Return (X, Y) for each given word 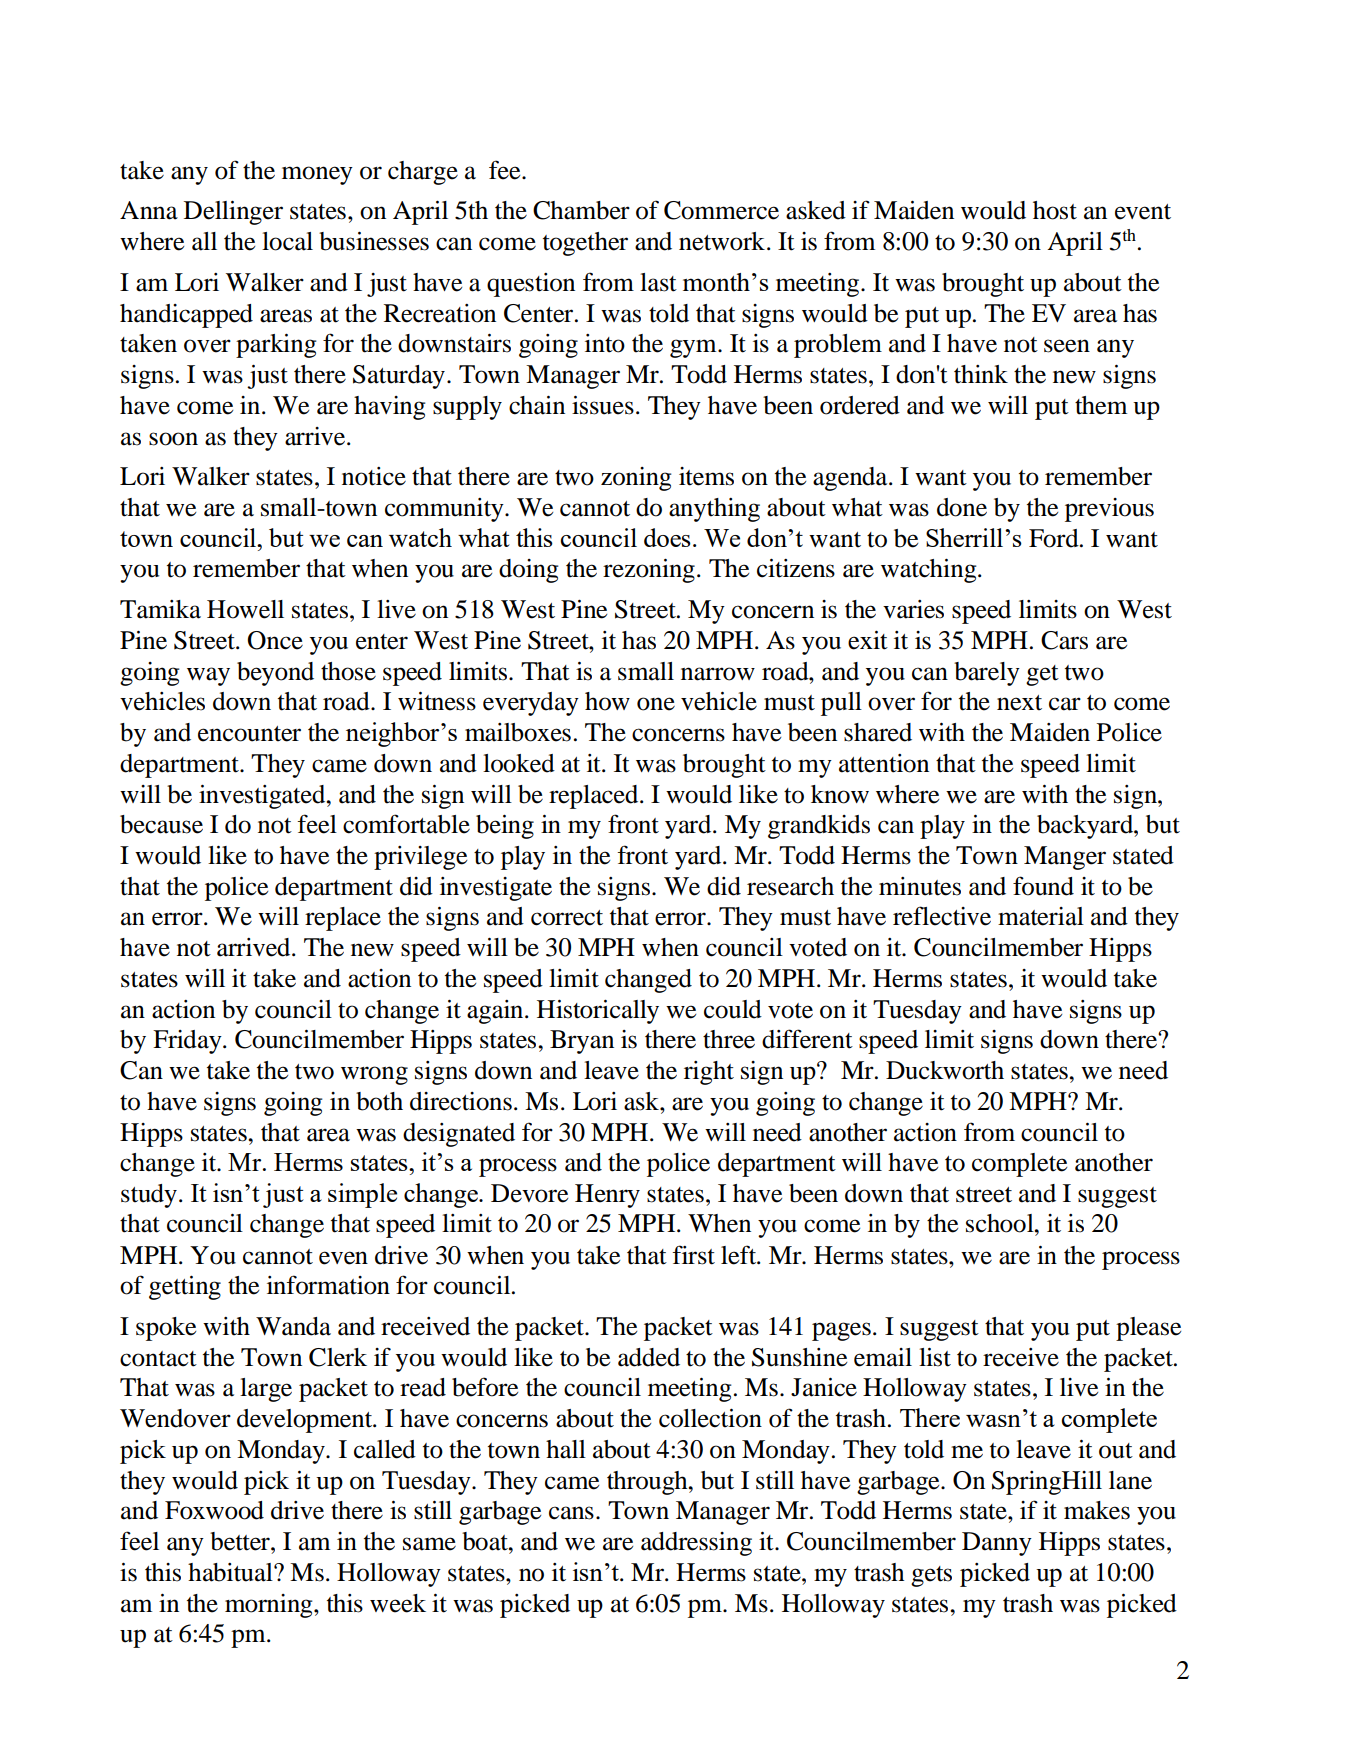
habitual (231, 1572)
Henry (607, 1196)
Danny (997, 1544)
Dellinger (233, 213)
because (161, 824)
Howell (245, 609)
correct (567, 918)
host (1055, 210)
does (667, 537)
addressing (696, 1544)
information (328, 1285)
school (1001, 1223)
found (1043, 886)
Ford (1055, 538)
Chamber (581, 210)
